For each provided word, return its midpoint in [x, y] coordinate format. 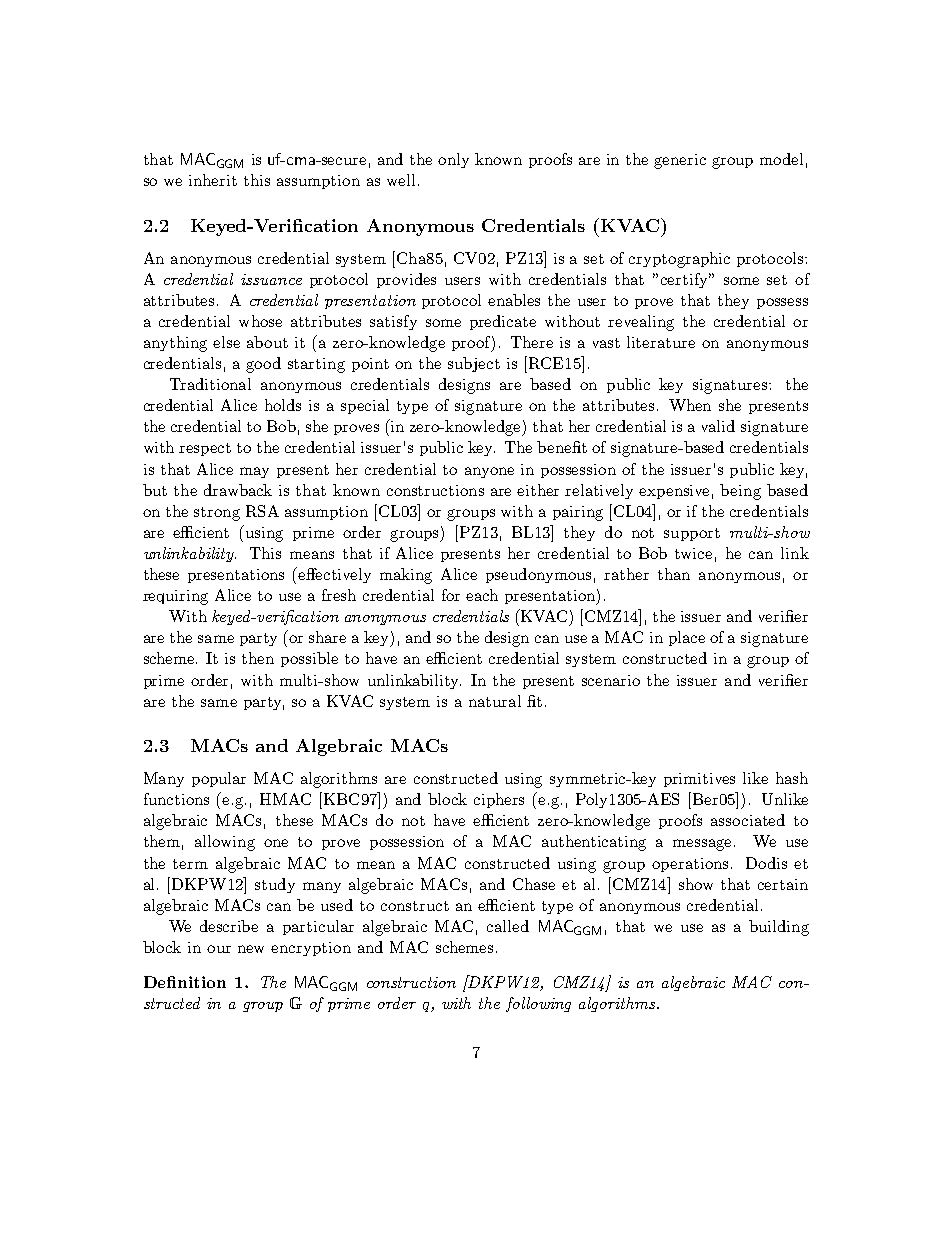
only [453, 160]
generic [680, 161]
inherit [213, 180]
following [538, 1004]
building [779, 928]
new [251, 949]
